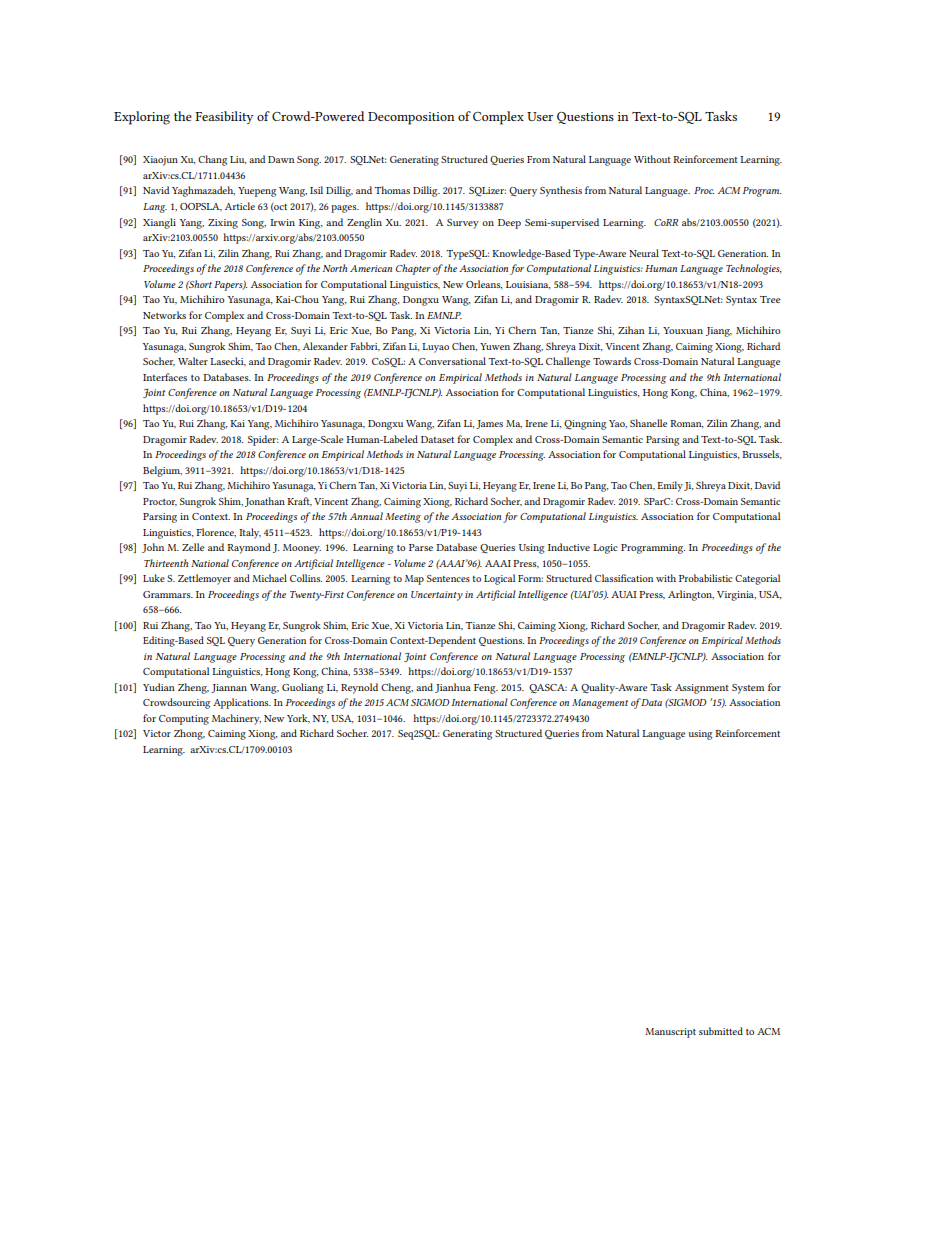 Image resolution: width=952 pixels, height=1233 pixels. Describe the element at coordinates (670, 1033) in the document. I see `Manuscript` at that location.
